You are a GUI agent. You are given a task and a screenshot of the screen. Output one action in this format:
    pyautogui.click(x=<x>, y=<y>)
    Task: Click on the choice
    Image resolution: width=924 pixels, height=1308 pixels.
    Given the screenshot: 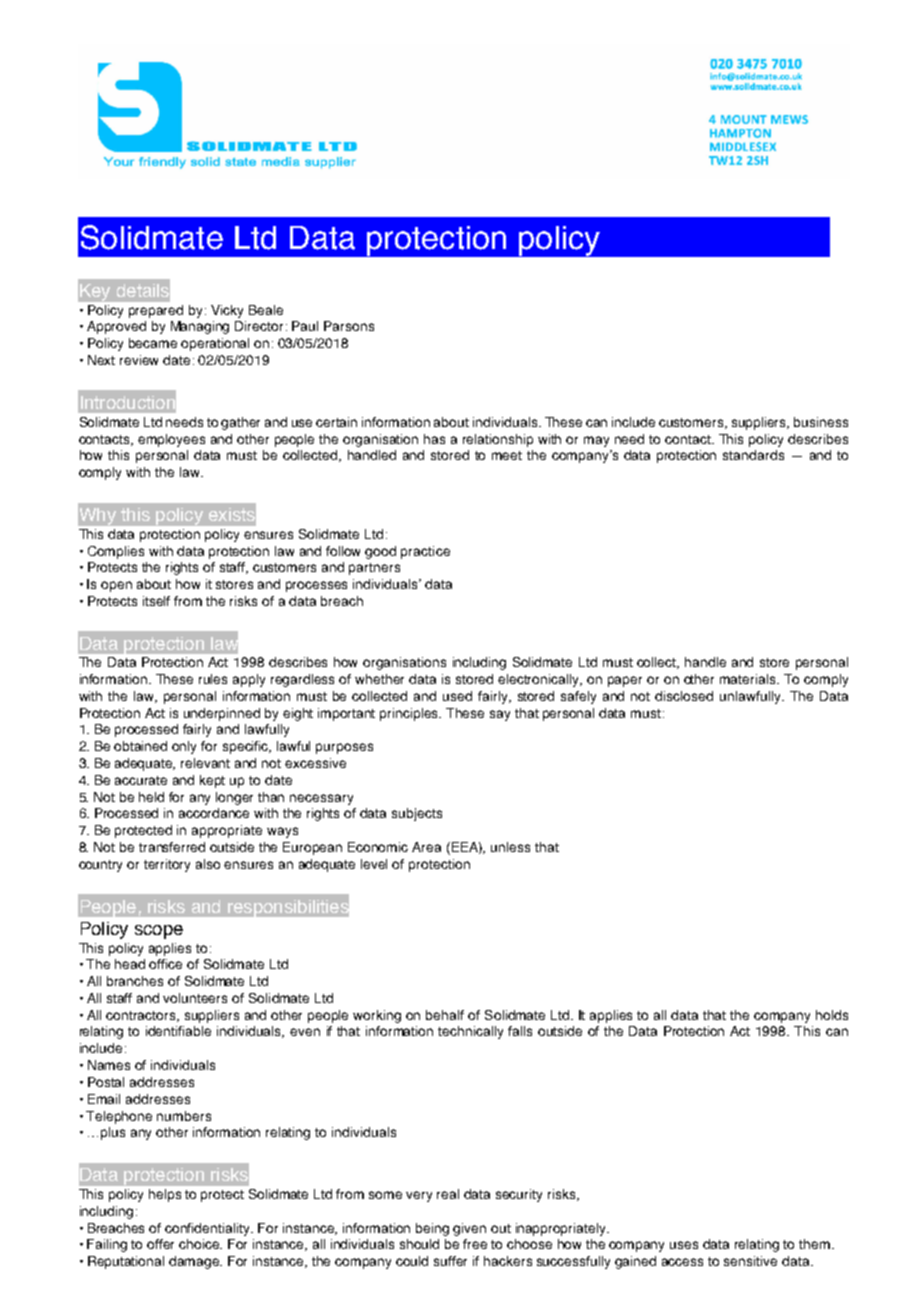 What is the action you would take?
    pyautogui.click(x=200, y=1244)
